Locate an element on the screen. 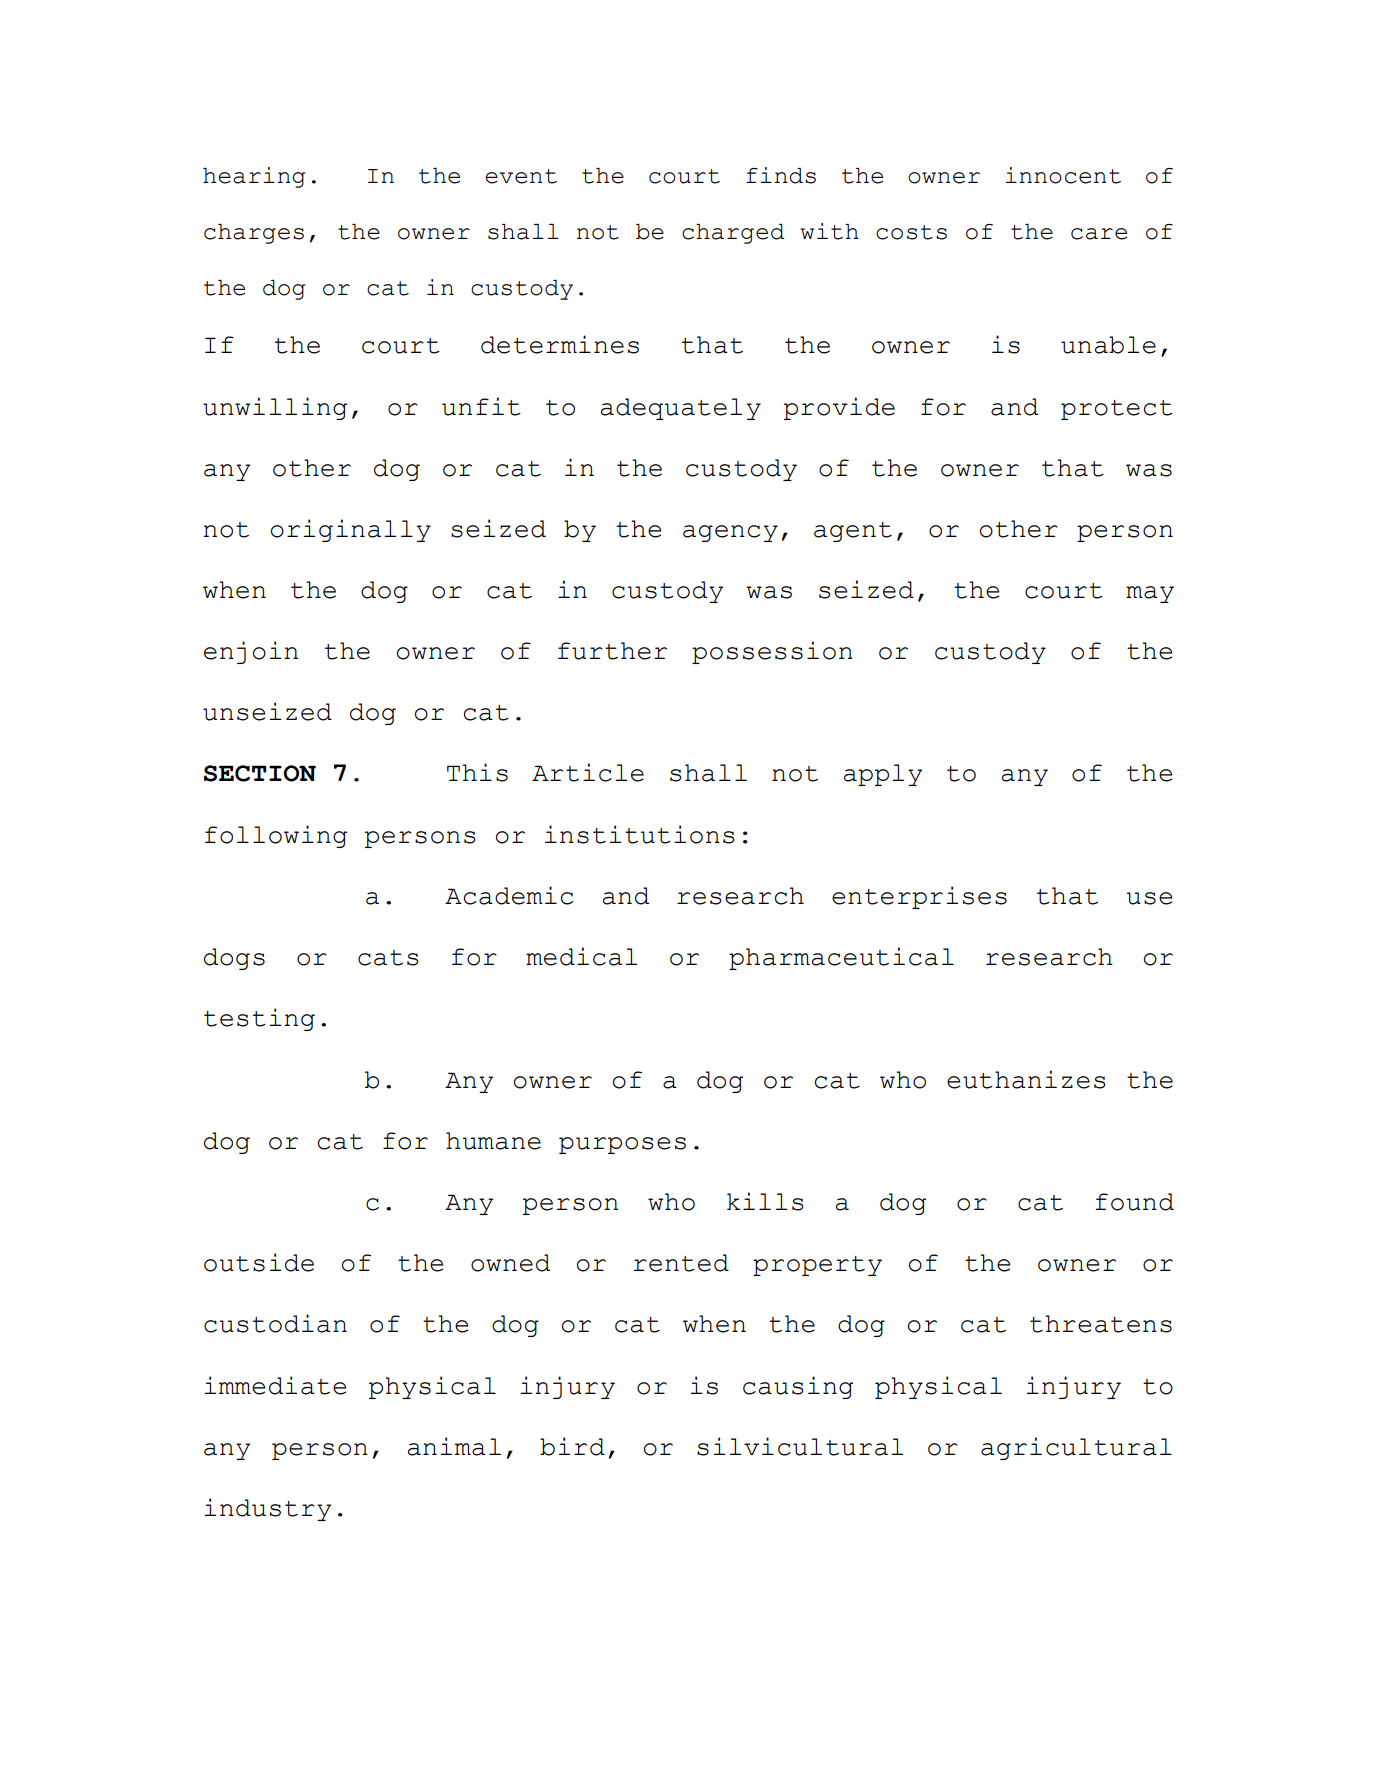  found is located at coordinates (1134, 1202).
